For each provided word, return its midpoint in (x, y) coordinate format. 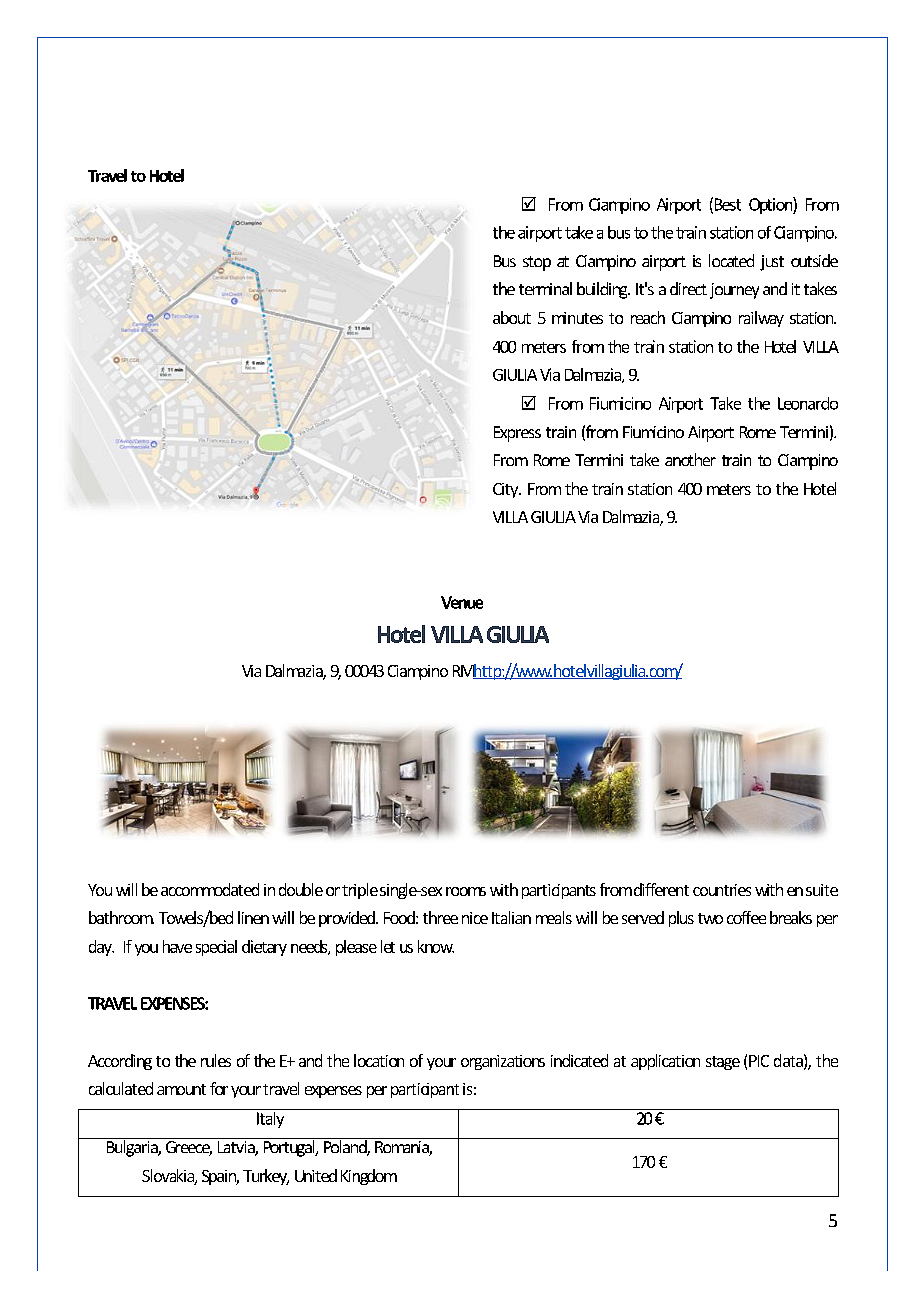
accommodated (210, 889)
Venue (462, 602)
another (690, 459)
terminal (545, 288)
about (512, 317)
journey (734, 291)
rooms (466, 891)
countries (722, 890)
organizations (503, 1062)
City (507, 490)
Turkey (266, 1177)
